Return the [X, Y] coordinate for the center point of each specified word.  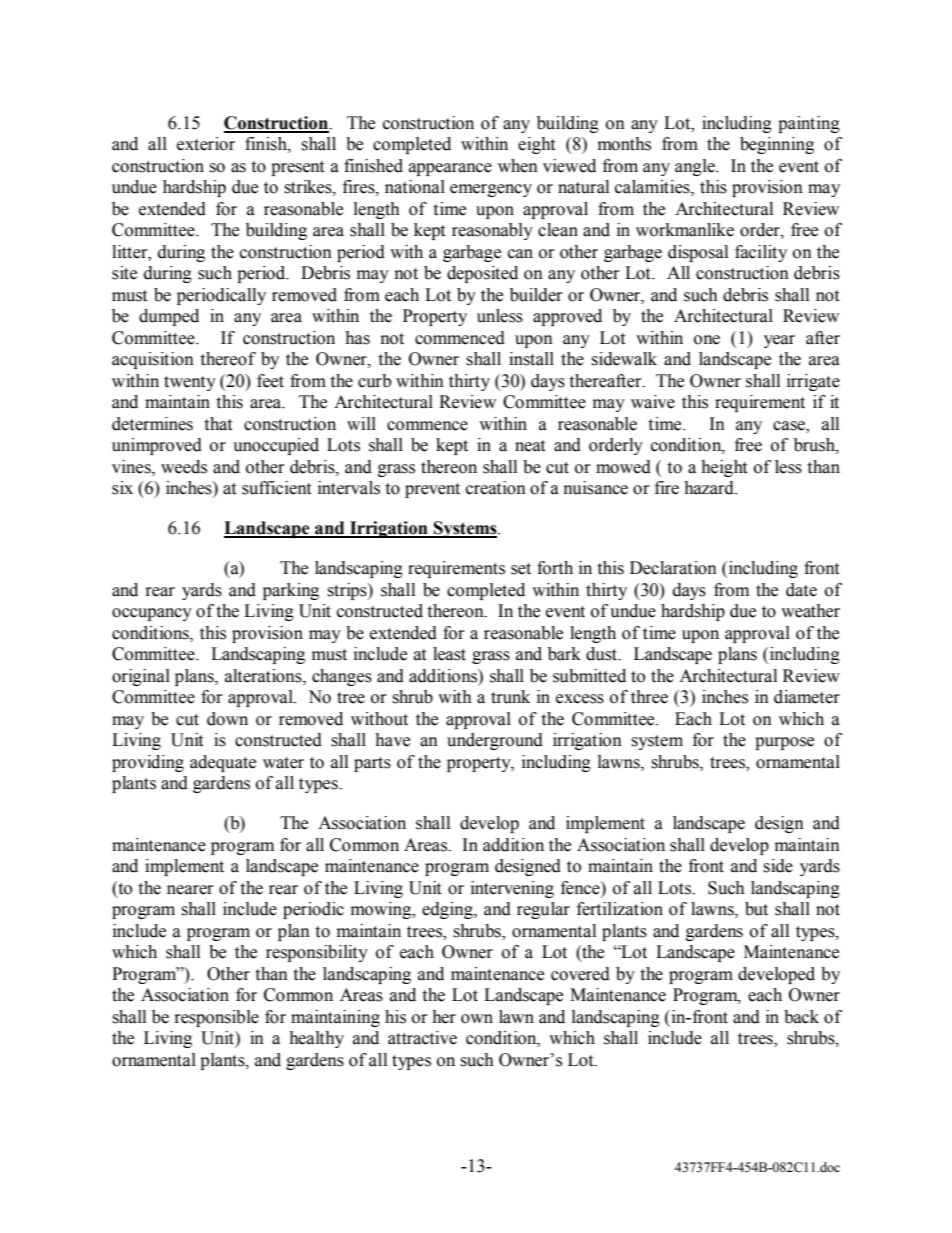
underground [495, 741]
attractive [422, 1038]
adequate [223, 763]
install [531, 359]
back [801, 1017]
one [707, 340]
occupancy [152, 614]
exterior [206, 144]
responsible [217, 1018]
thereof [228, 359]
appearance [450, 169]
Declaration [673, 568]
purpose [784, 743]
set [521, 569]
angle [696, 167]
